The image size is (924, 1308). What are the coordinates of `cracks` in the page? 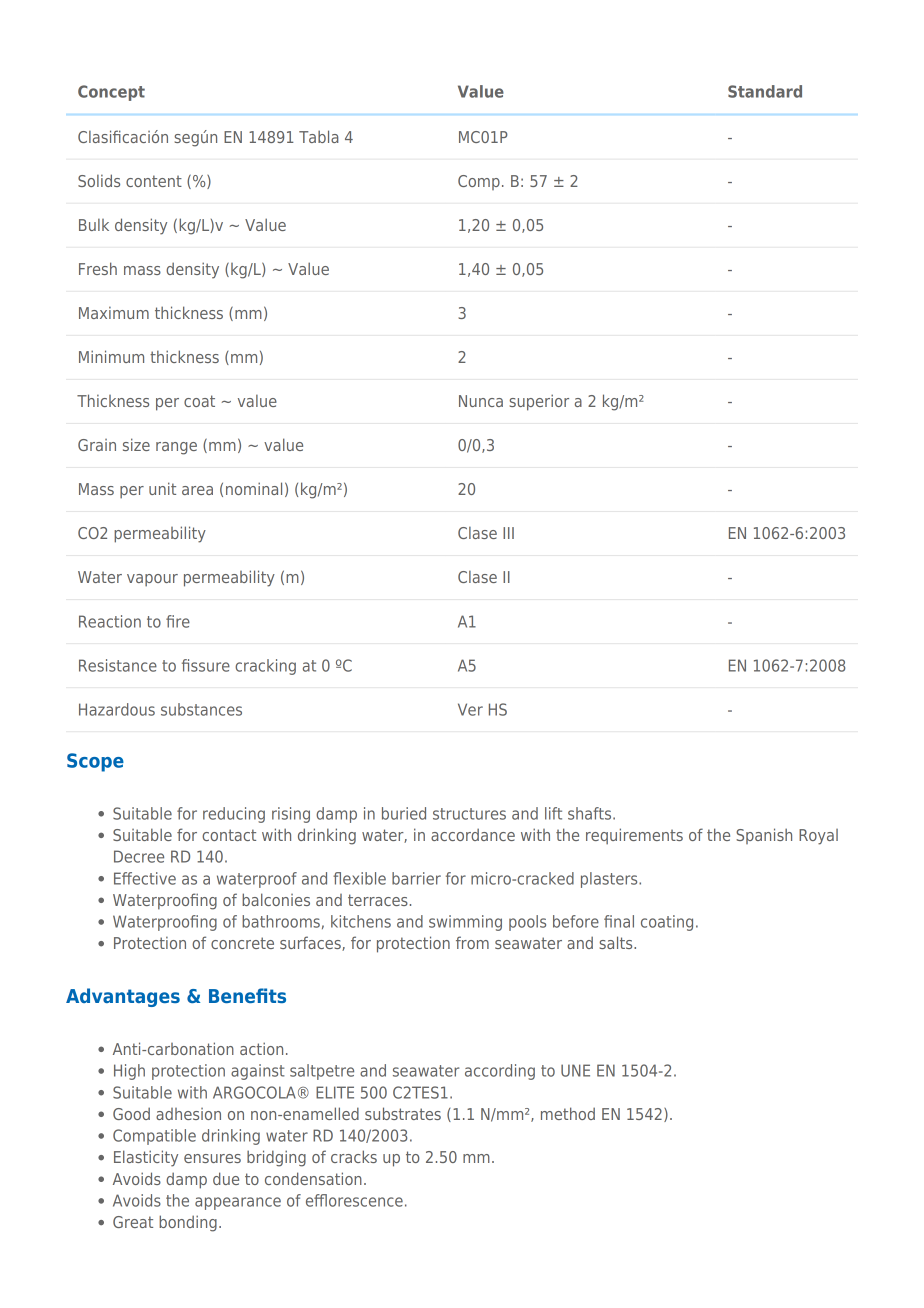 It's located at (354, 1156).
